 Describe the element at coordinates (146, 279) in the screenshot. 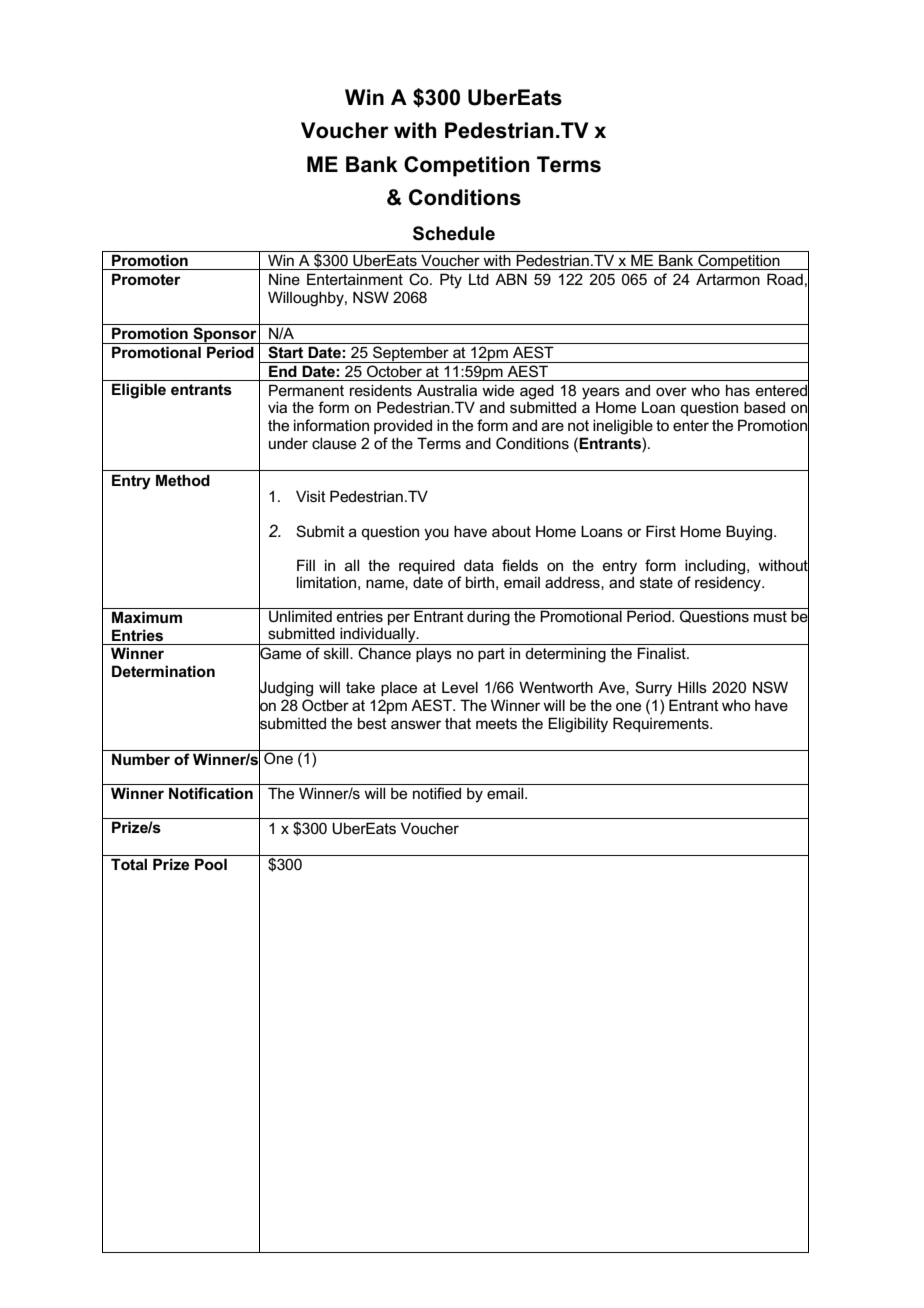

I see `Promoter` at that location.
